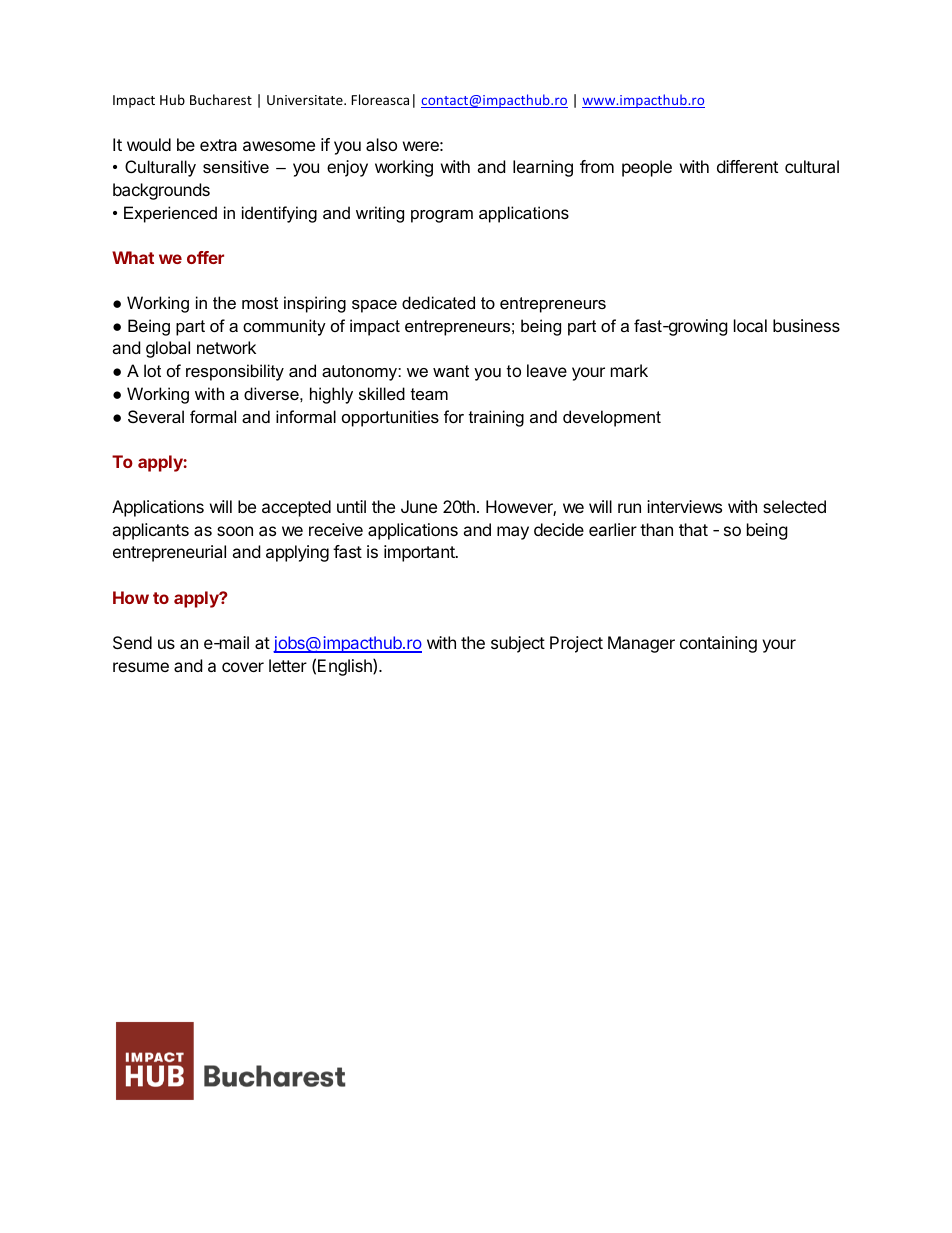 Image resolution: width=952 pixels, height=1233 pixels. What do you see at coordinates (750, 325) in the document?
I see `local` at bounding box center [750, 325].
